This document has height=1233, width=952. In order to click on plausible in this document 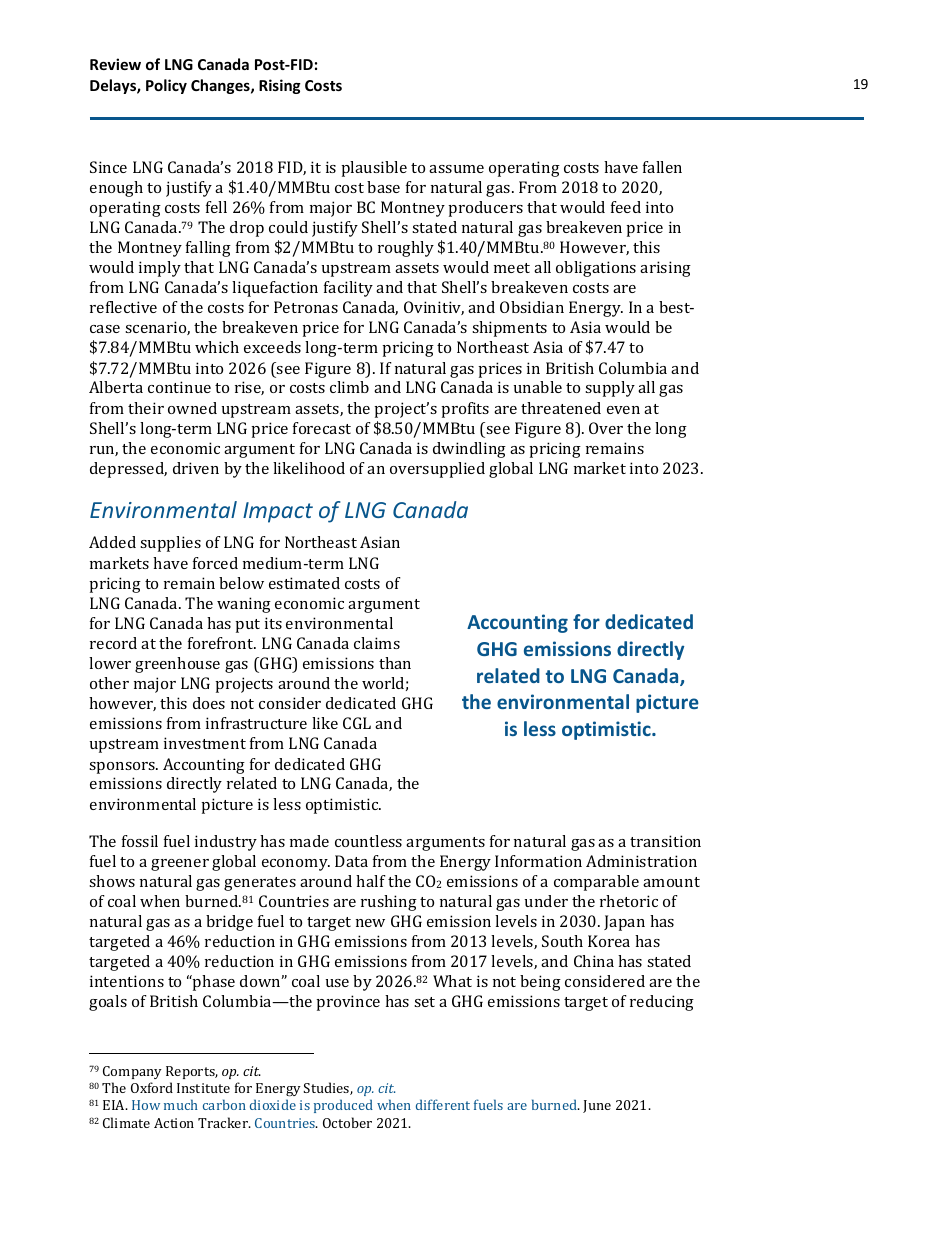, I will do `click(374, 169)`.
